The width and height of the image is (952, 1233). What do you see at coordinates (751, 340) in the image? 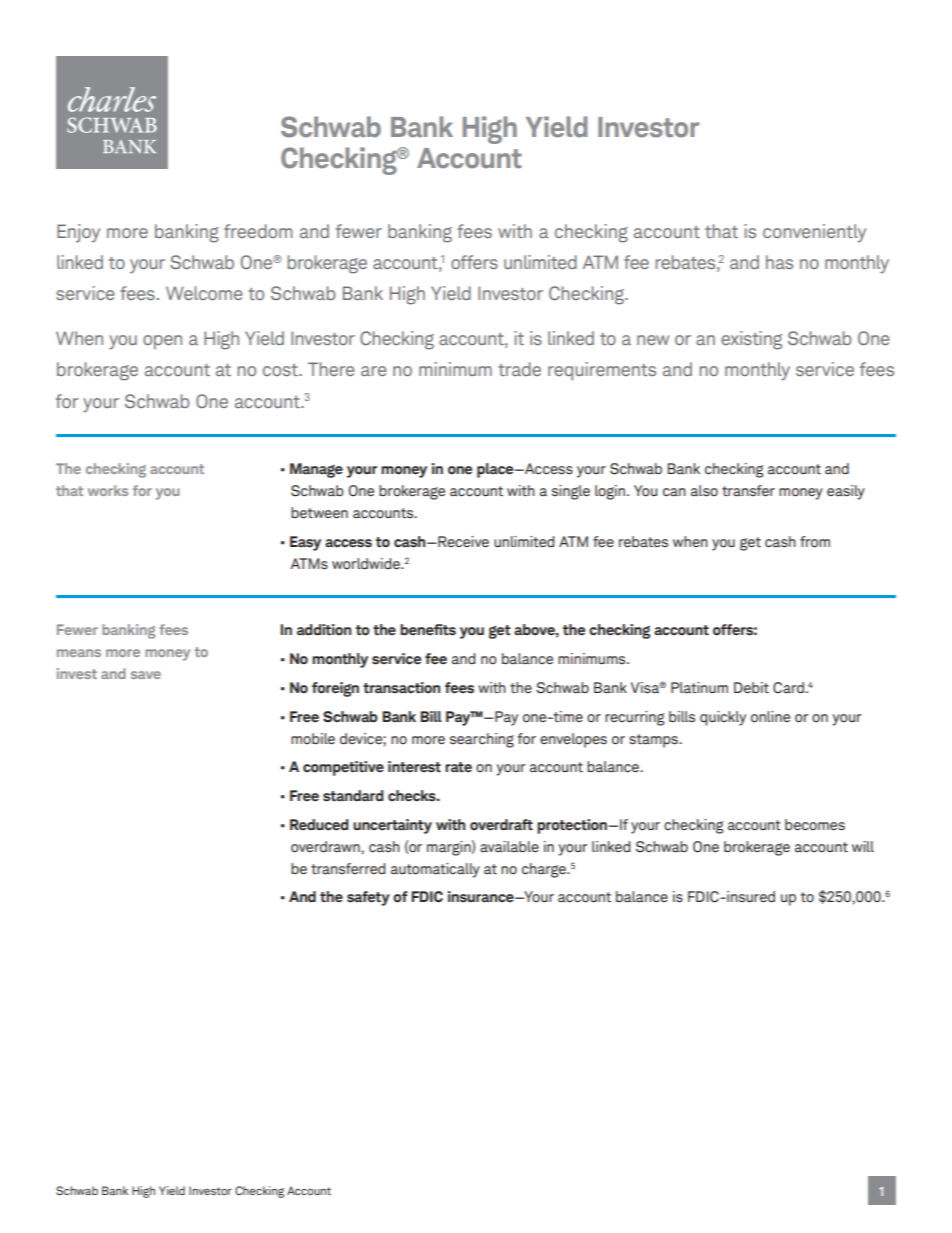
I see `existing` at bounding box center [751, 340].
